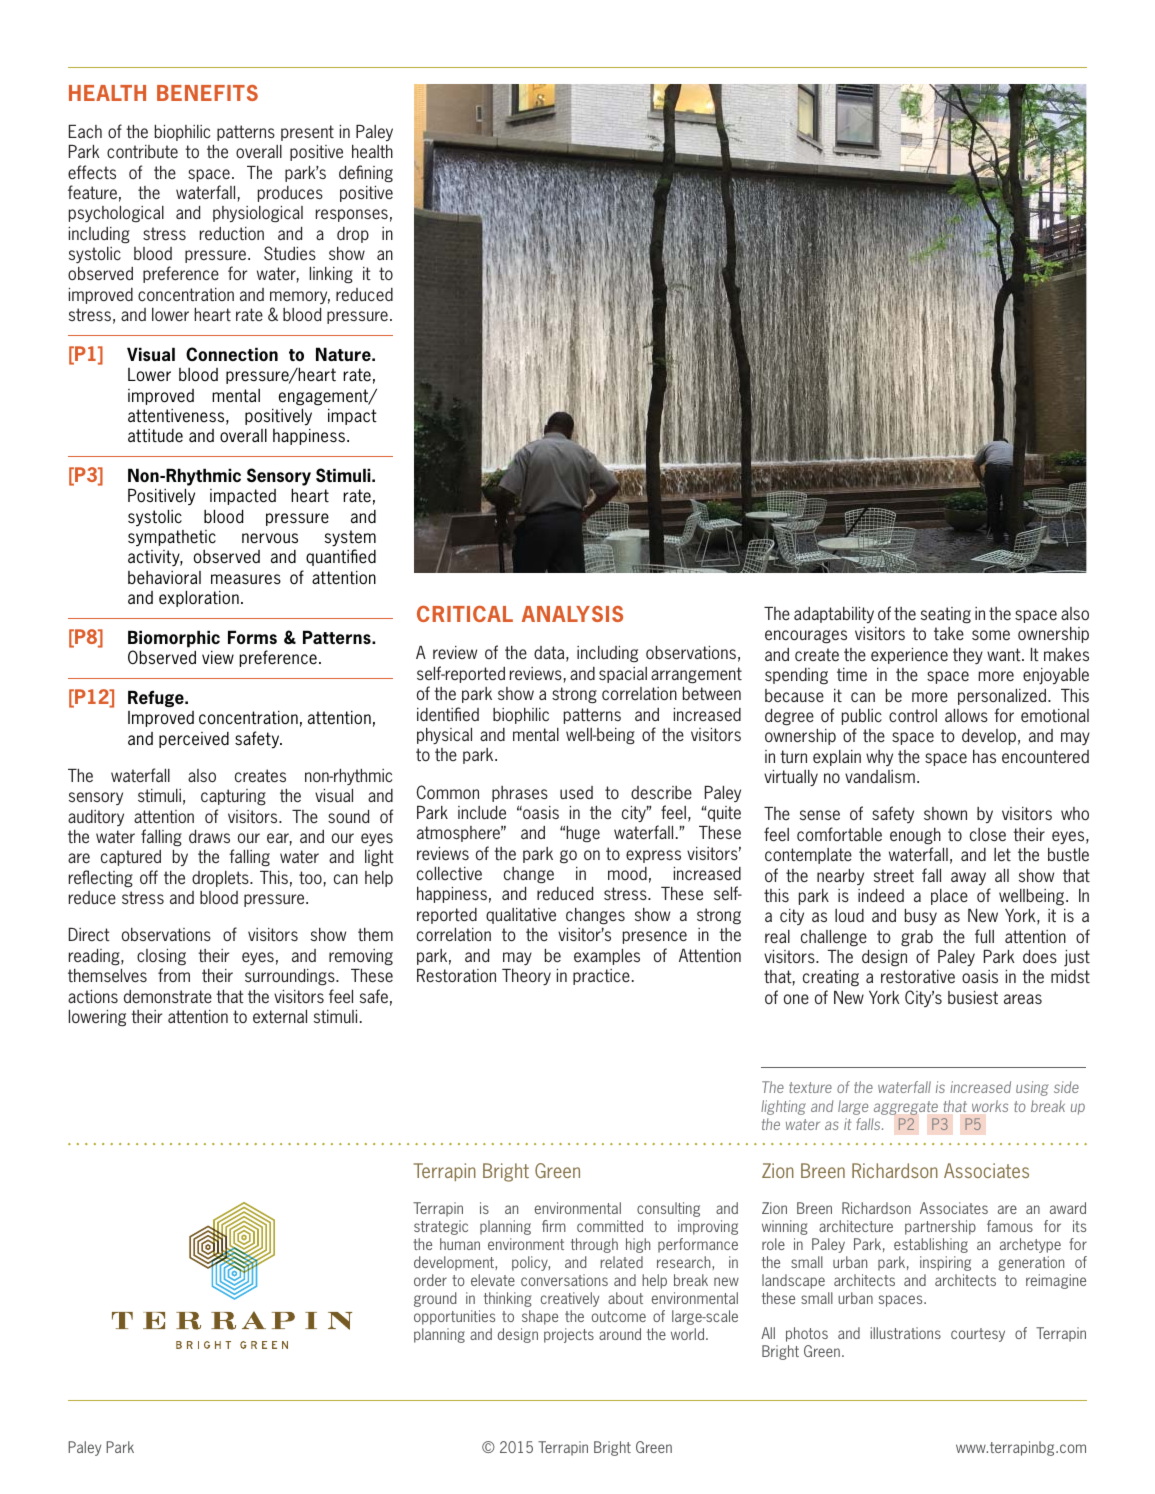 The height and width of the screenshot is (1494, 1155). I want to click on ANALYSIS, so click(572, 614).
